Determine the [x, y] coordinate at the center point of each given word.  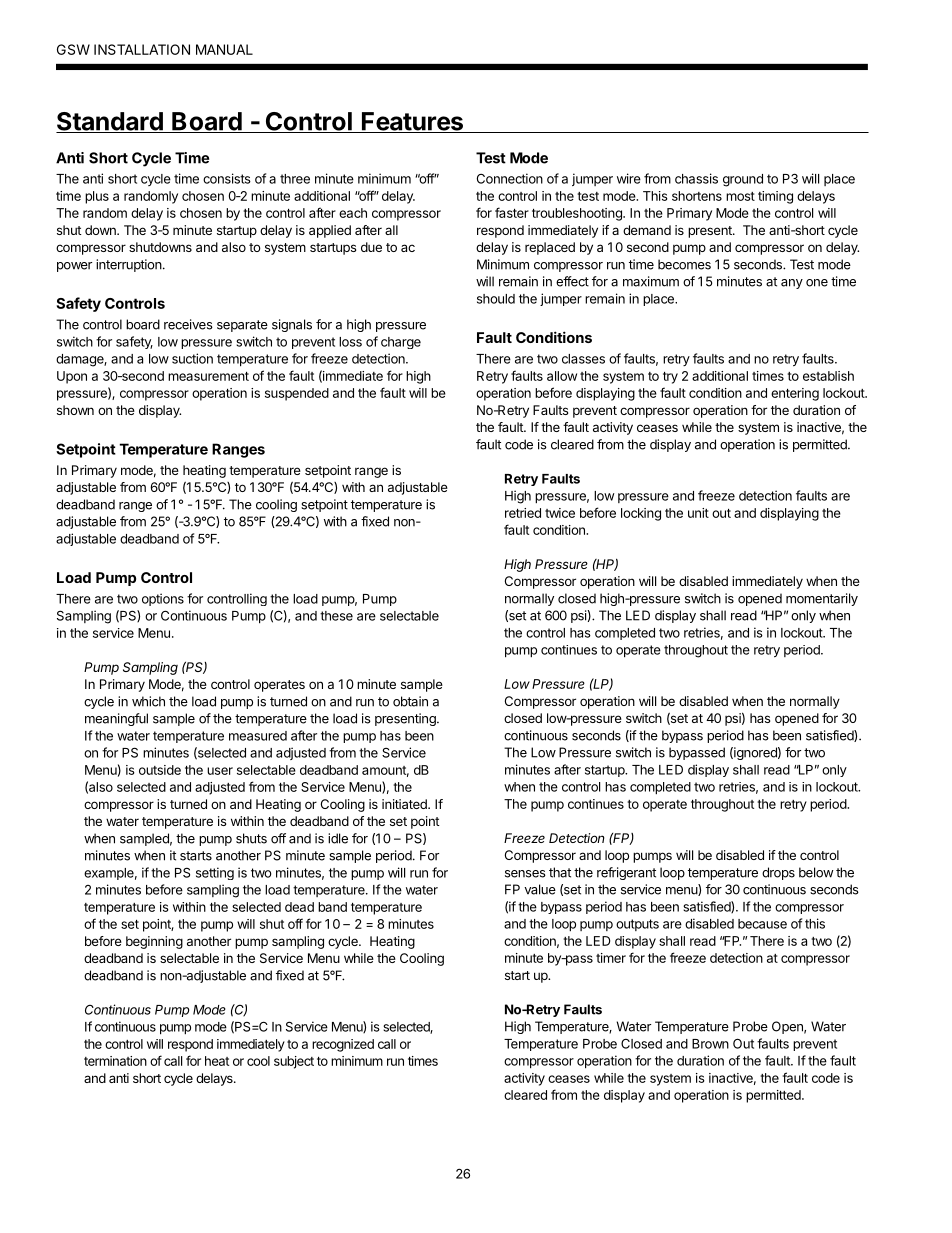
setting [215, 873]
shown [75, 410]
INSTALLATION [142, 49]
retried [523, 513]
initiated [405, 804]
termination [115, 1061]
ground [743, 180]
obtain [410, 701]
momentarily [822, 599]
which [148, 701]
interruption [129, 265]
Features [413, 122]
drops [778, 873]
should [496, 299]
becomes [684, 264]
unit [698, 513]
